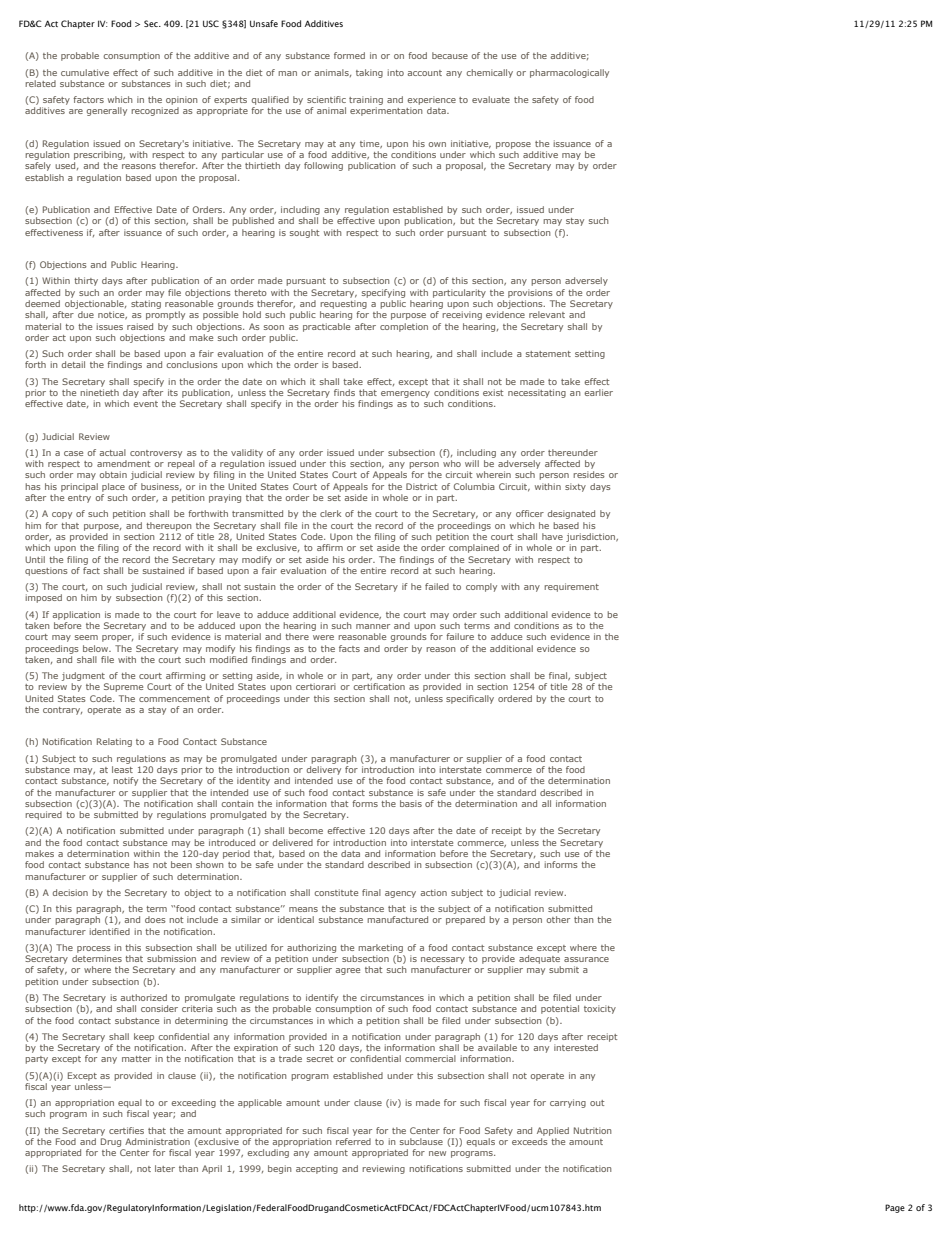  I want to click on submission, so click(171, 958).
